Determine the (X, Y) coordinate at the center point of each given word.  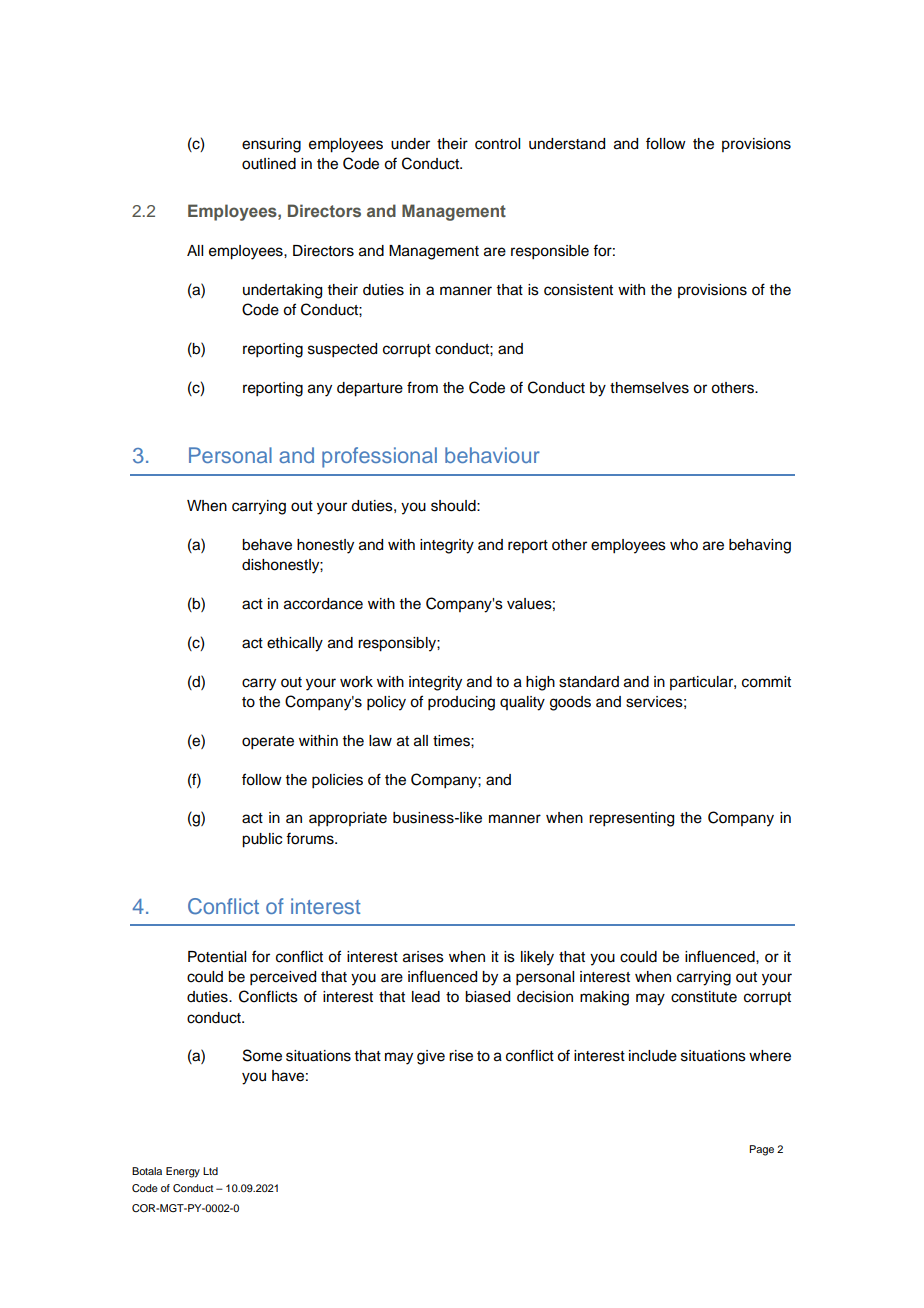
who (684, 545)
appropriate (348, 819)
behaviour (492, 455)
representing (631, 819)
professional (379, 457)
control (497, 144)
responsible (550, 252)
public (262, 840)
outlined (269, 164)
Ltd (210, 1171)
